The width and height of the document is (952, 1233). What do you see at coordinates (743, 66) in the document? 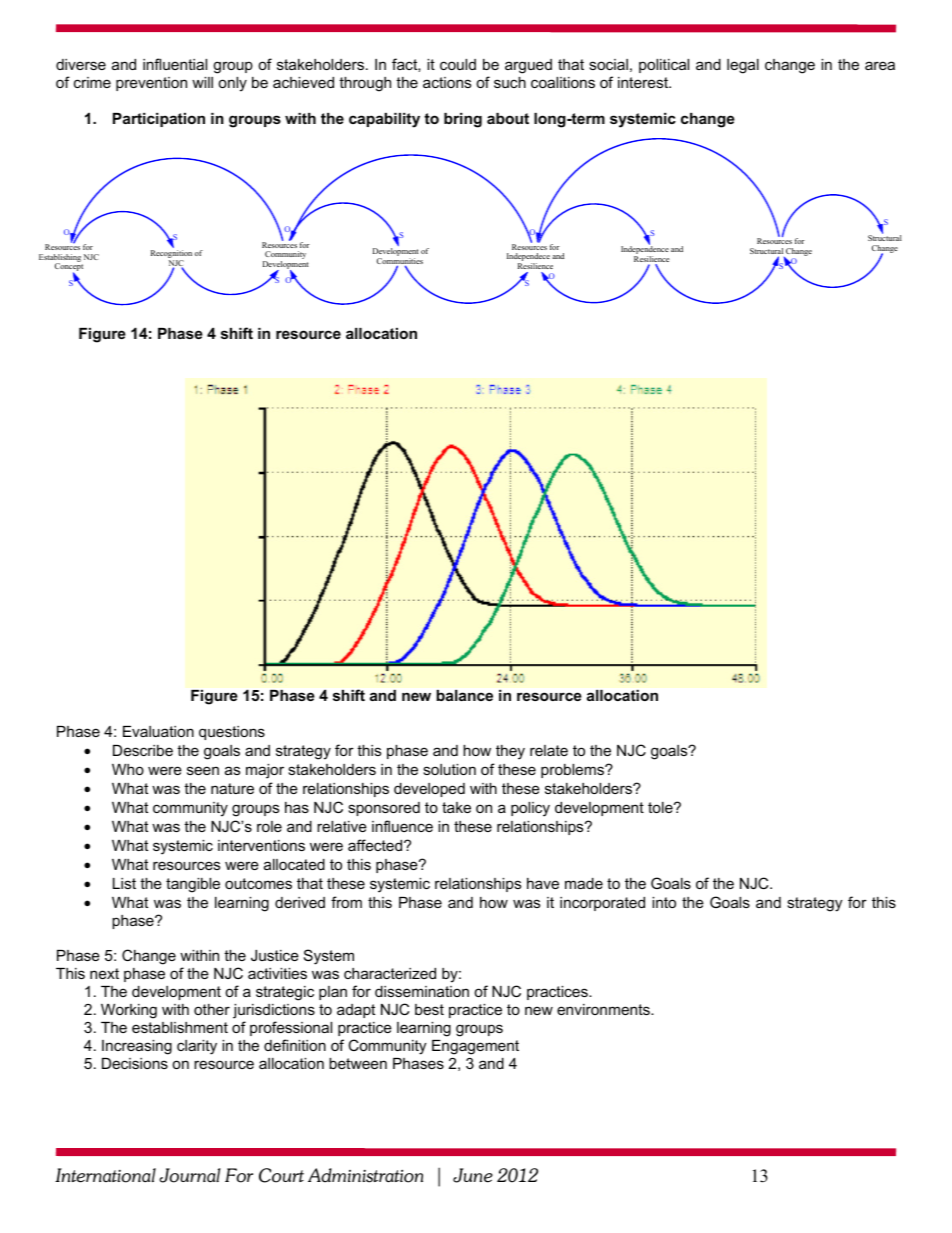
I see `legal` at bounding box center [743, 66].
